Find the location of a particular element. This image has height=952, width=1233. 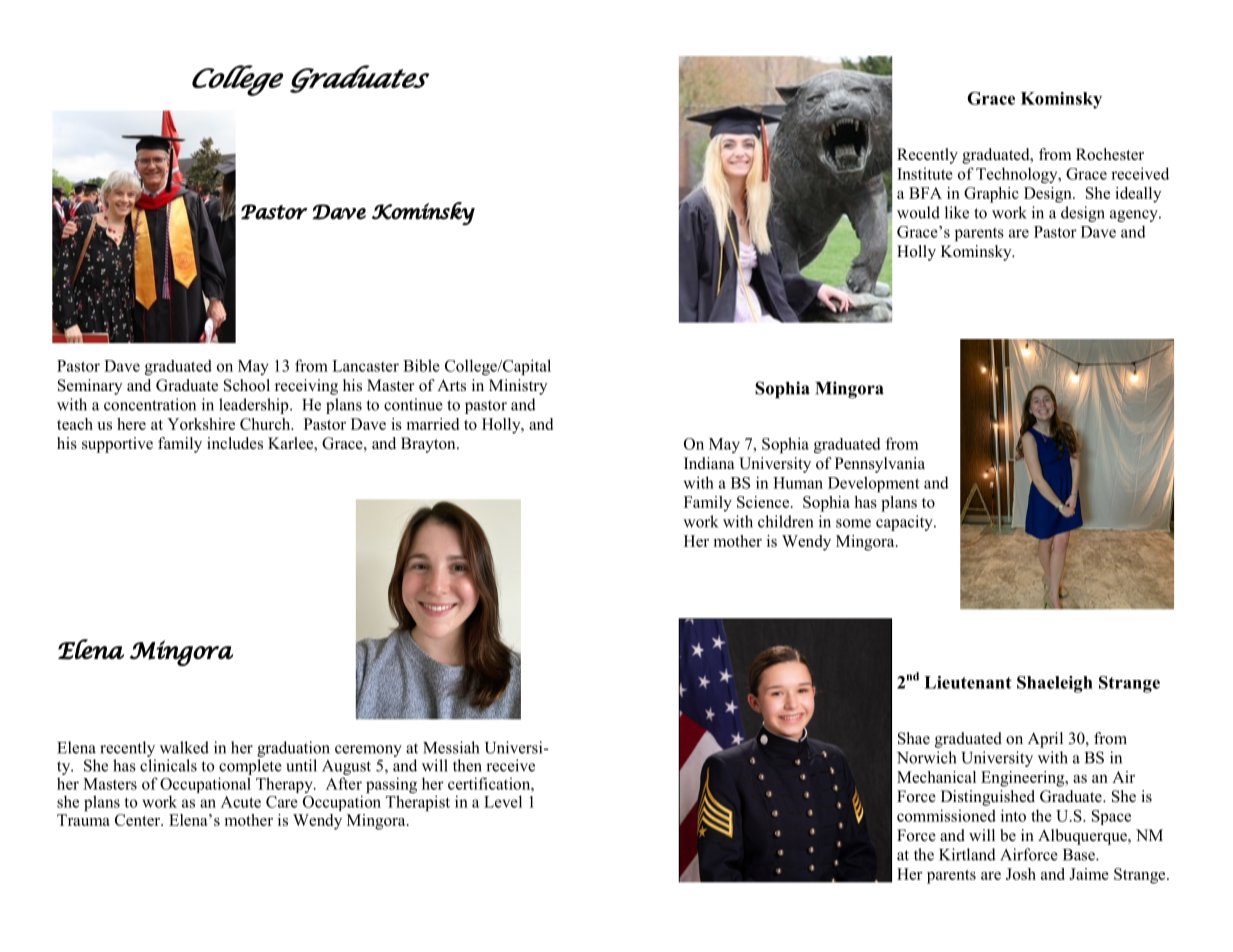

Institute is located at coordinates (925, 174).
